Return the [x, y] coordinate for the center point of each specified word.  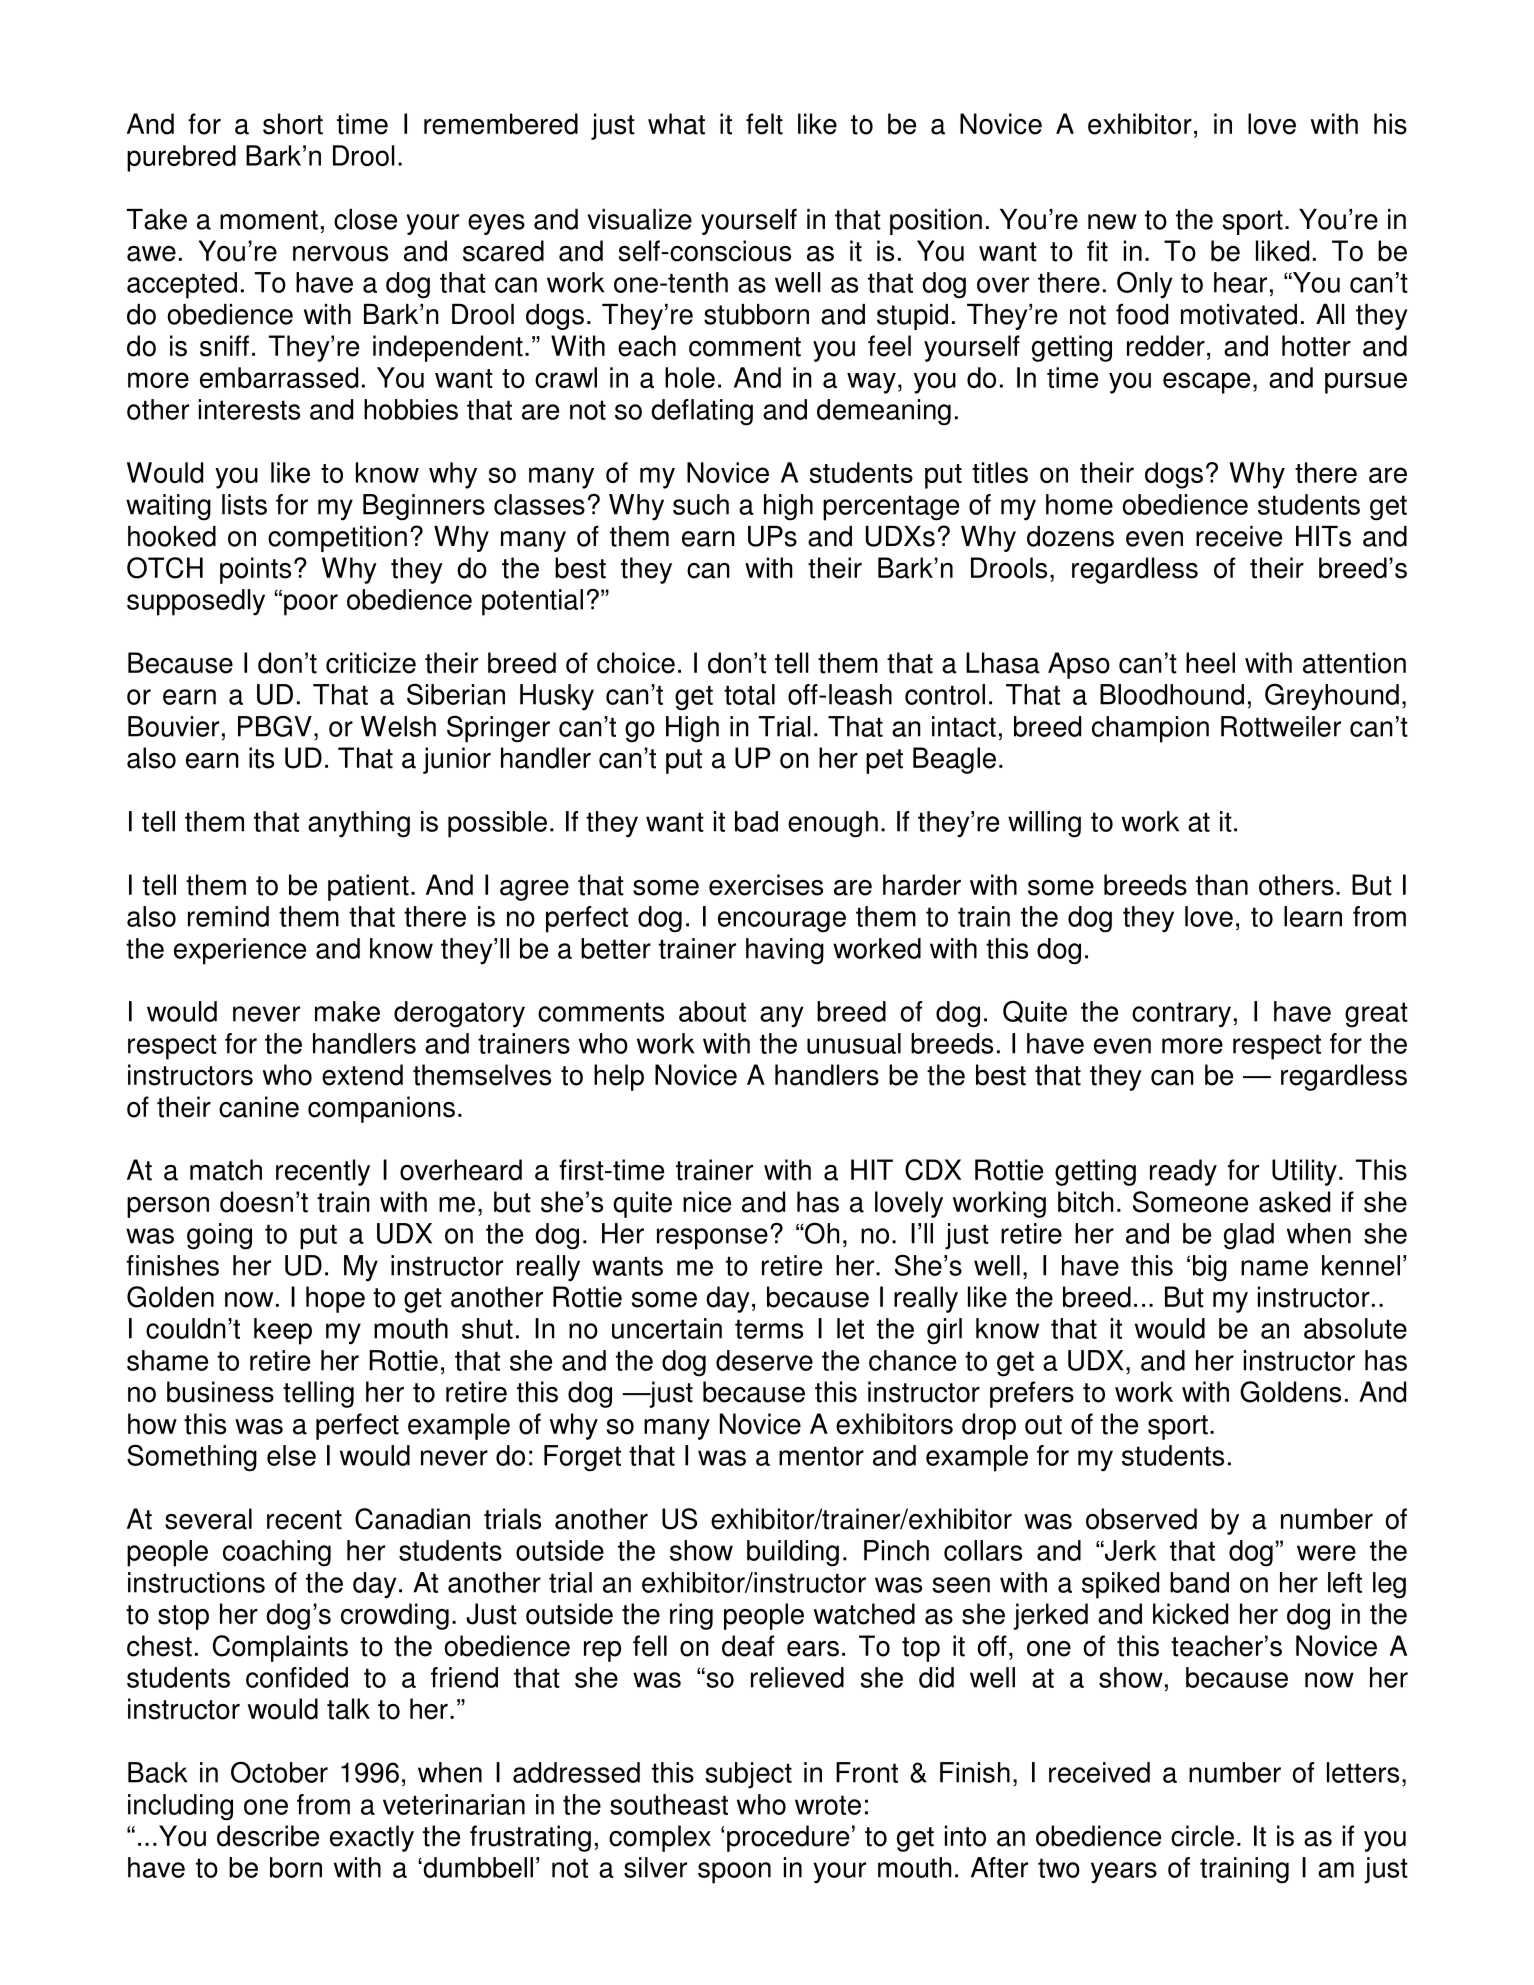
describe [268, 1836]
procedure [788, 1838]
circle [1202, 1836]
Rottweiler [1281, 726]
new [1112, 222]
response [712, 1239]
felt [764, 124]
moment [269, 220]
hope [335, 1299]
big [1210, 1268]
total [749, 694]
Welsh [398, 726]
